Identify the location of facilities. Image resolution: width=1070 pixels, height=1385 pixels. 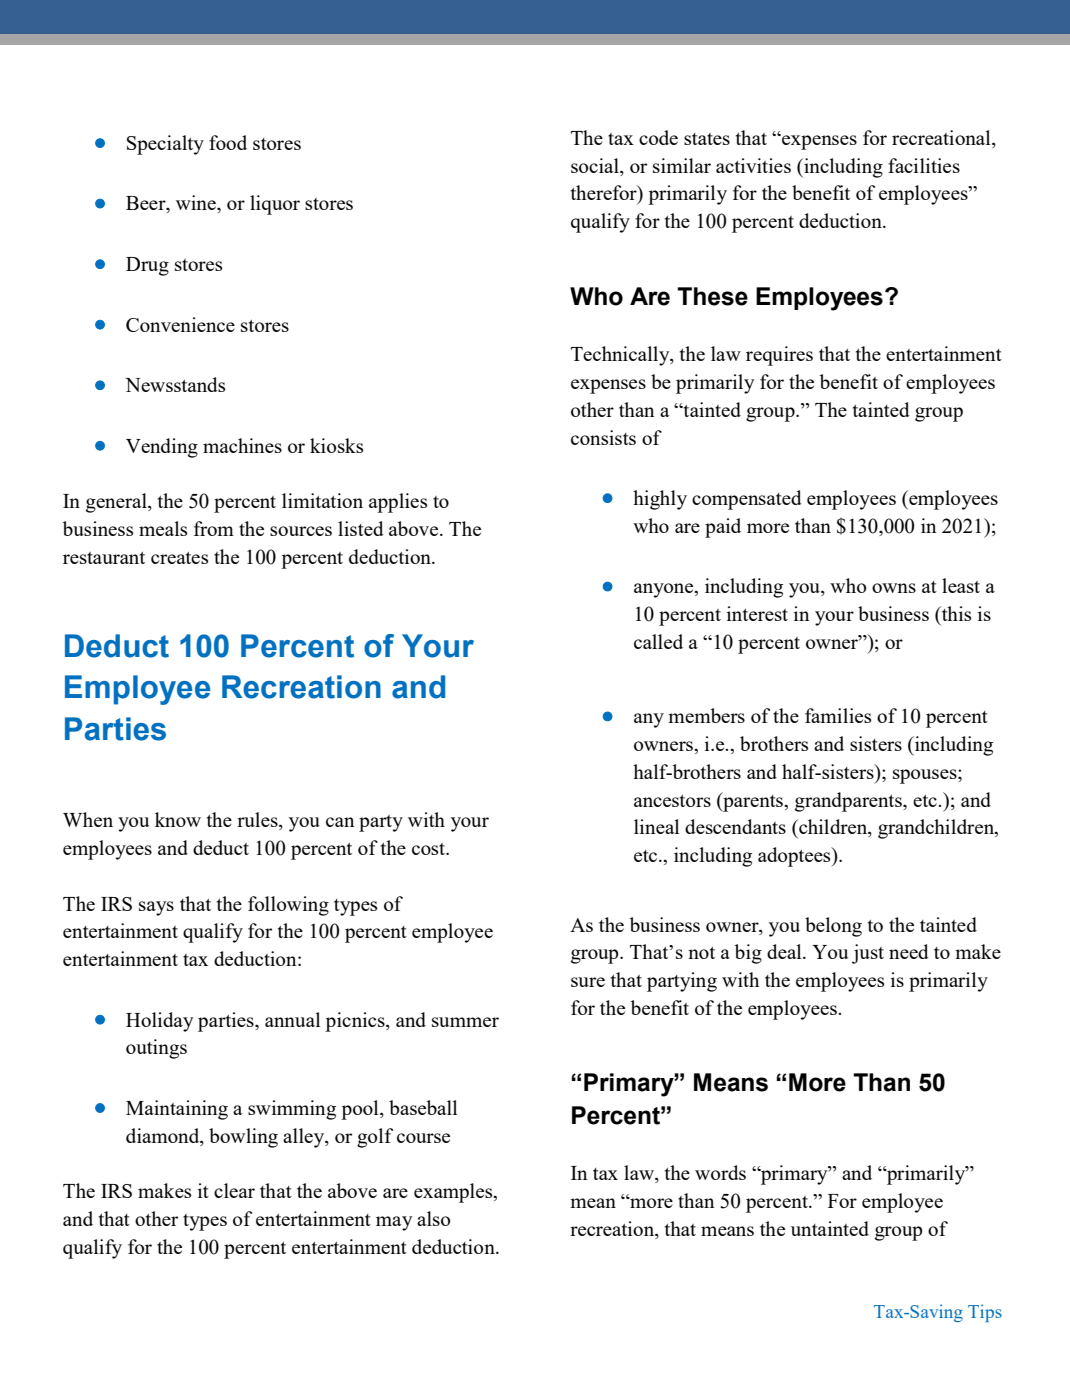
(924, 165).
